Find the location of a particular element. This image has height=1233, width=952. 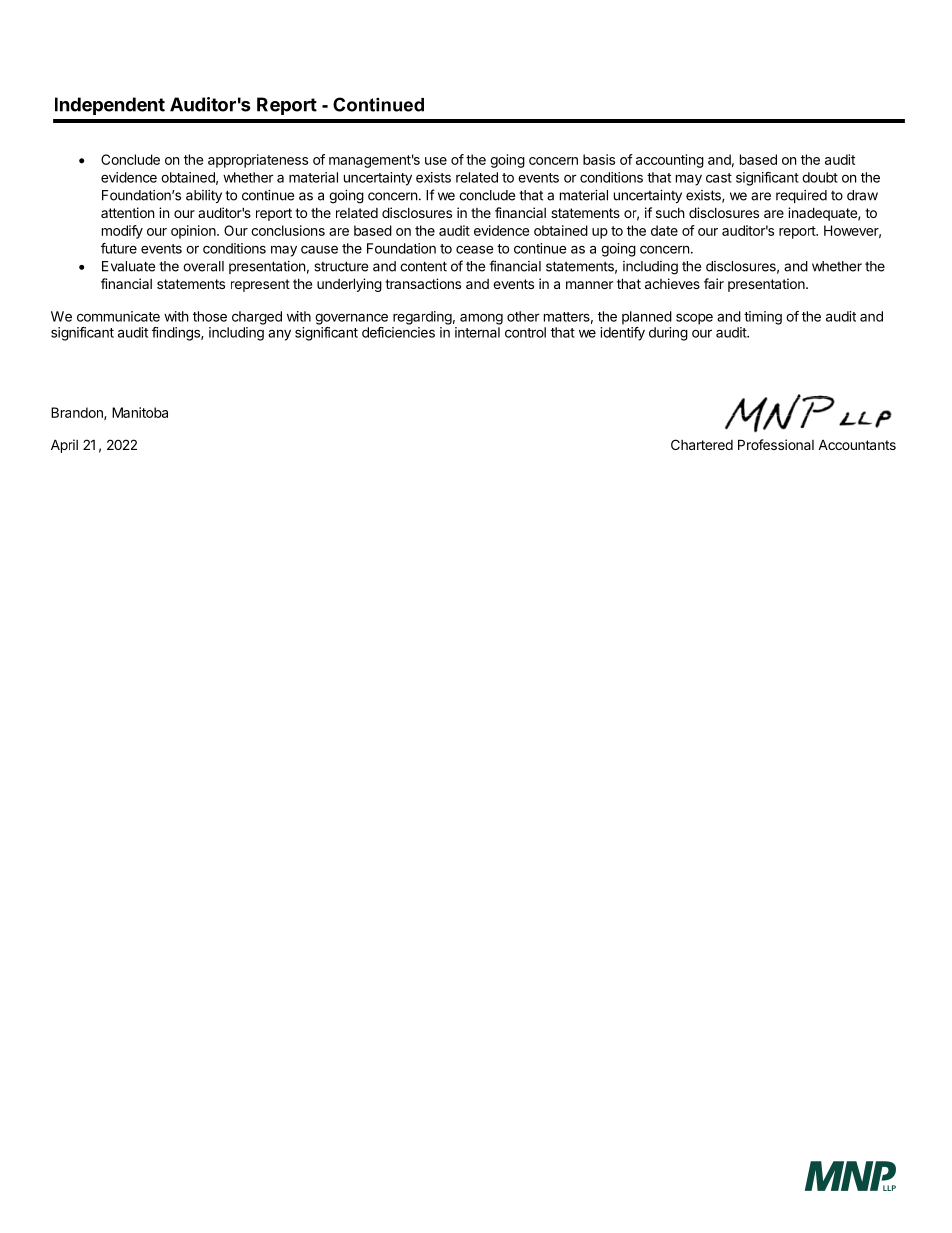

accounting is located at coordinates (670, 161).
